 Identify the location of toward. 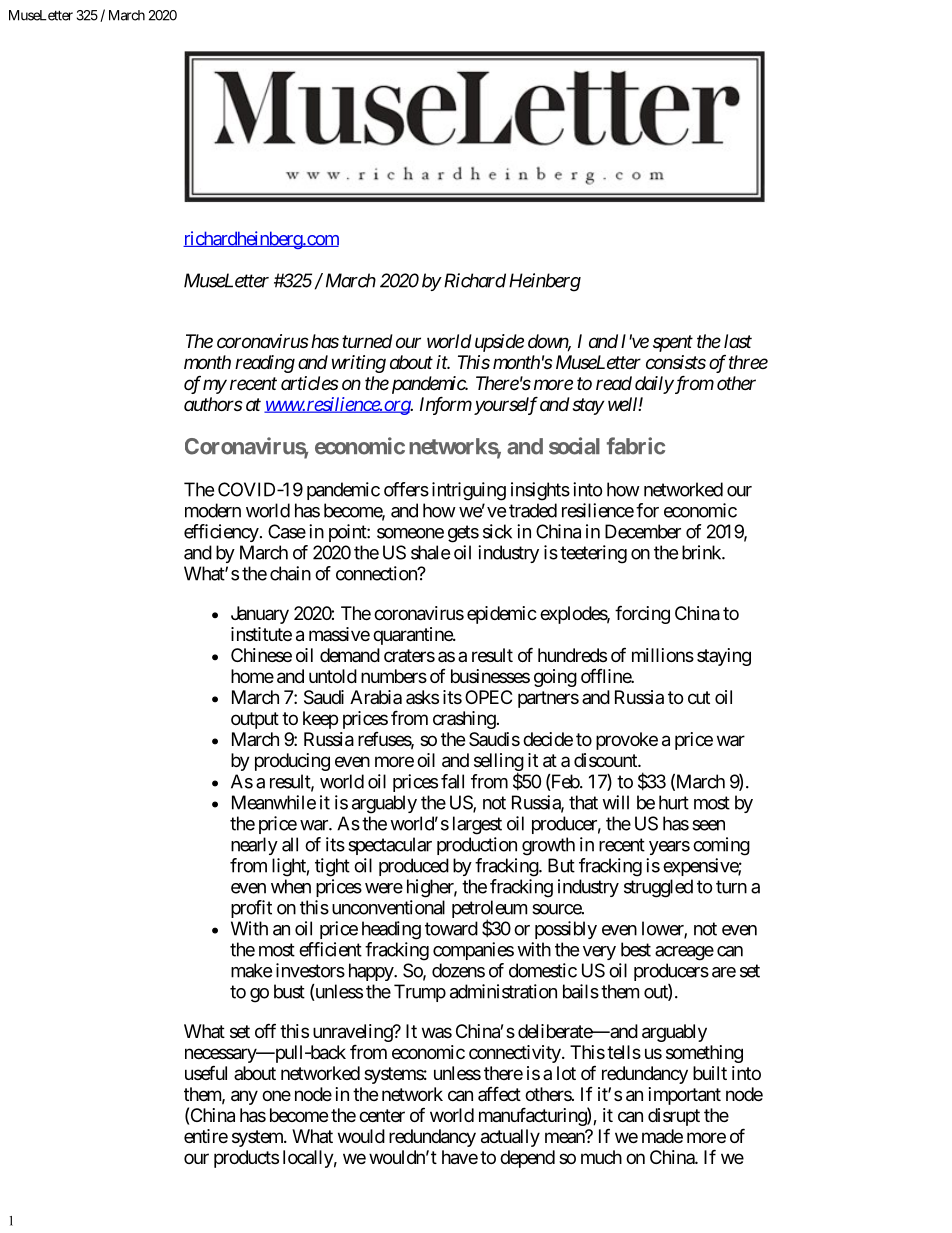
(451, 928).
